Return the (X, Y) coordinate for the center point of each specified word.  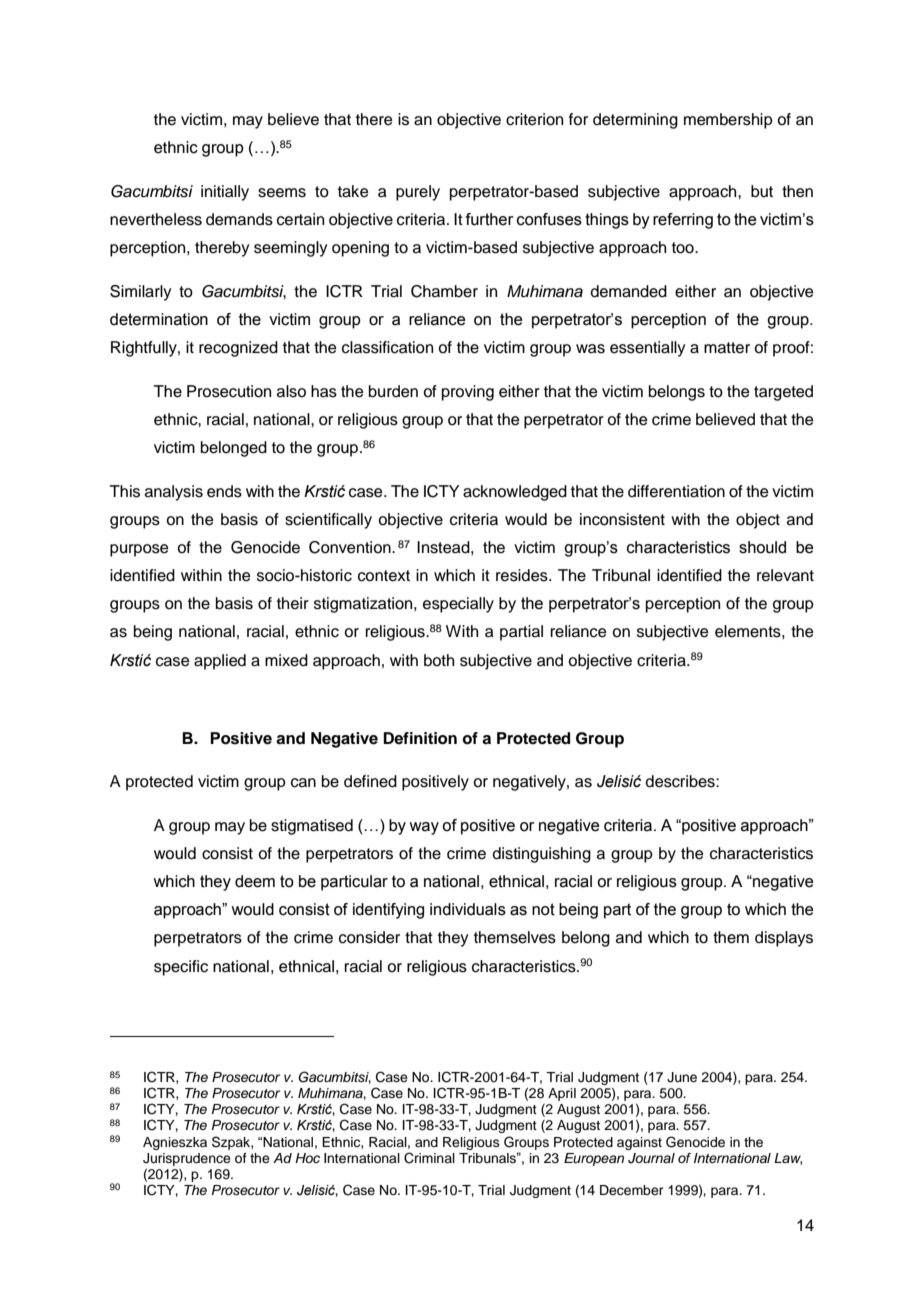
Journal (651, 1158)
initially (225, 193)
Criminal (429, 1158)
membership (728, 121)
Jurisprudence (187, 1159)
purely (418, 193)
